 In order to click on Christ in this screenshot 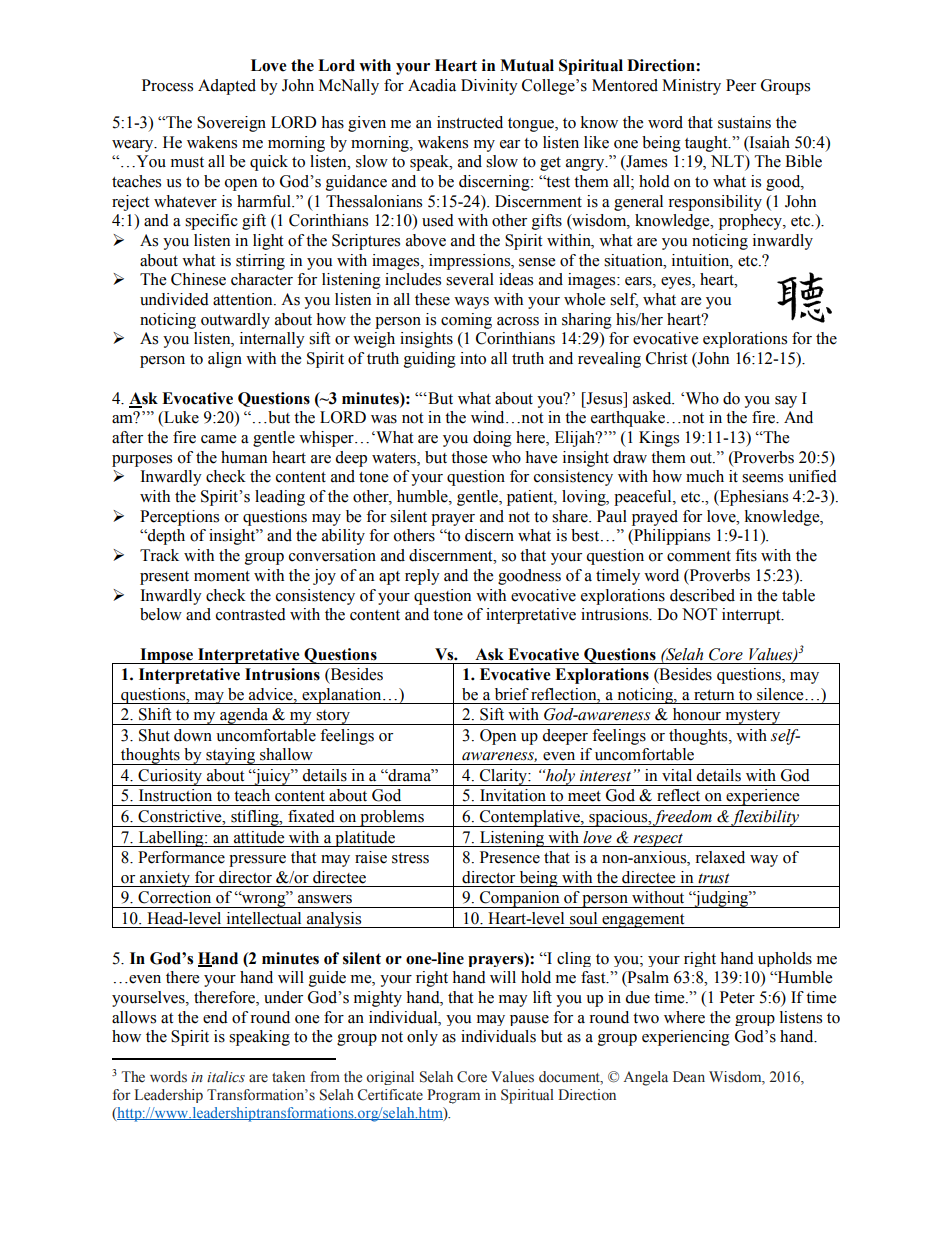, I will do `click(666, 358)`.
